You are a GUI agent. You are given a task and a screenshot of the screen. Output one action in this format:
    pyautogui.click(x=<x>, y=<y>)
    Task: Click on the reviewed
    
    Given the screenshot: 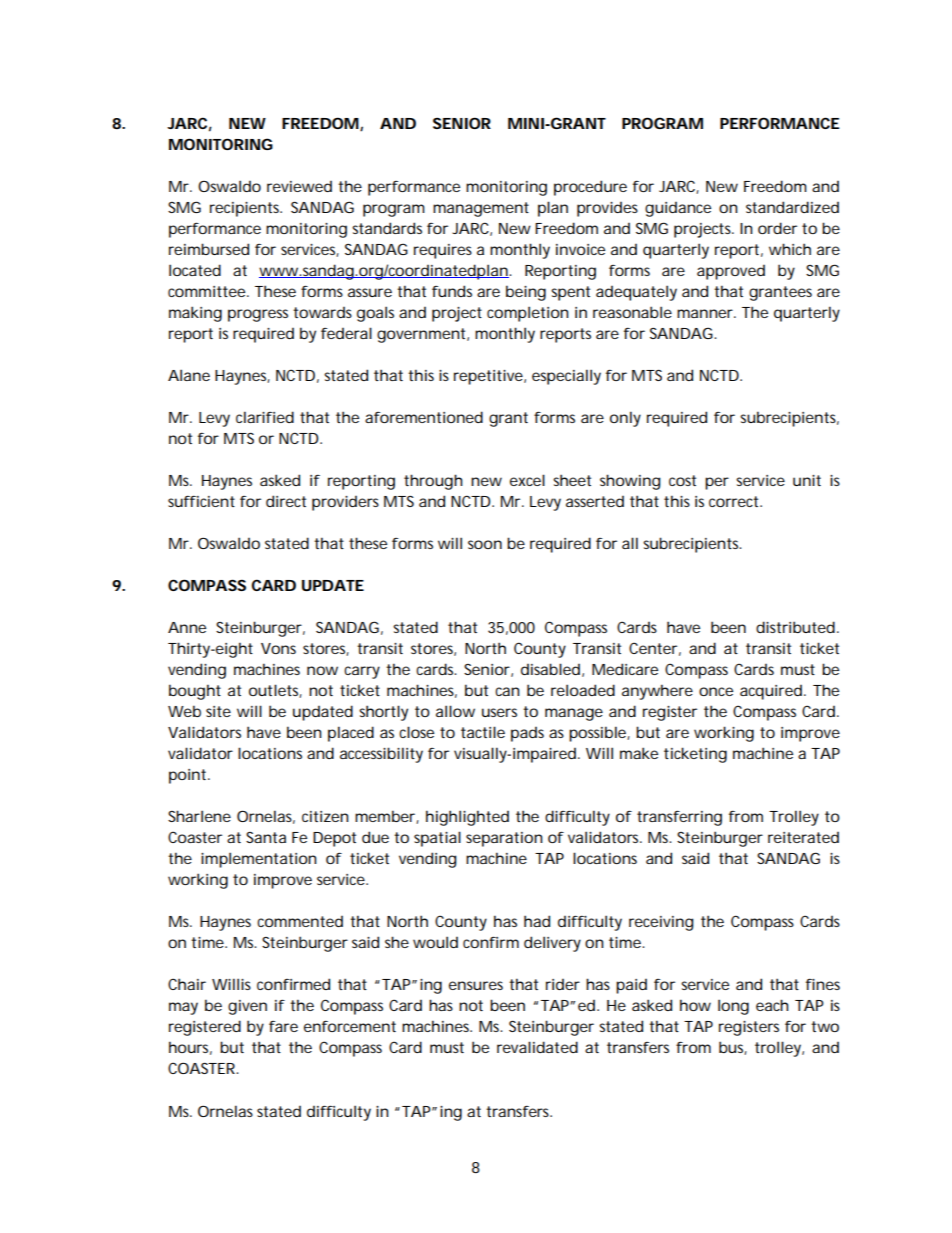 What is the action you would take?
    pyautogui.click(x=299, y=186)
